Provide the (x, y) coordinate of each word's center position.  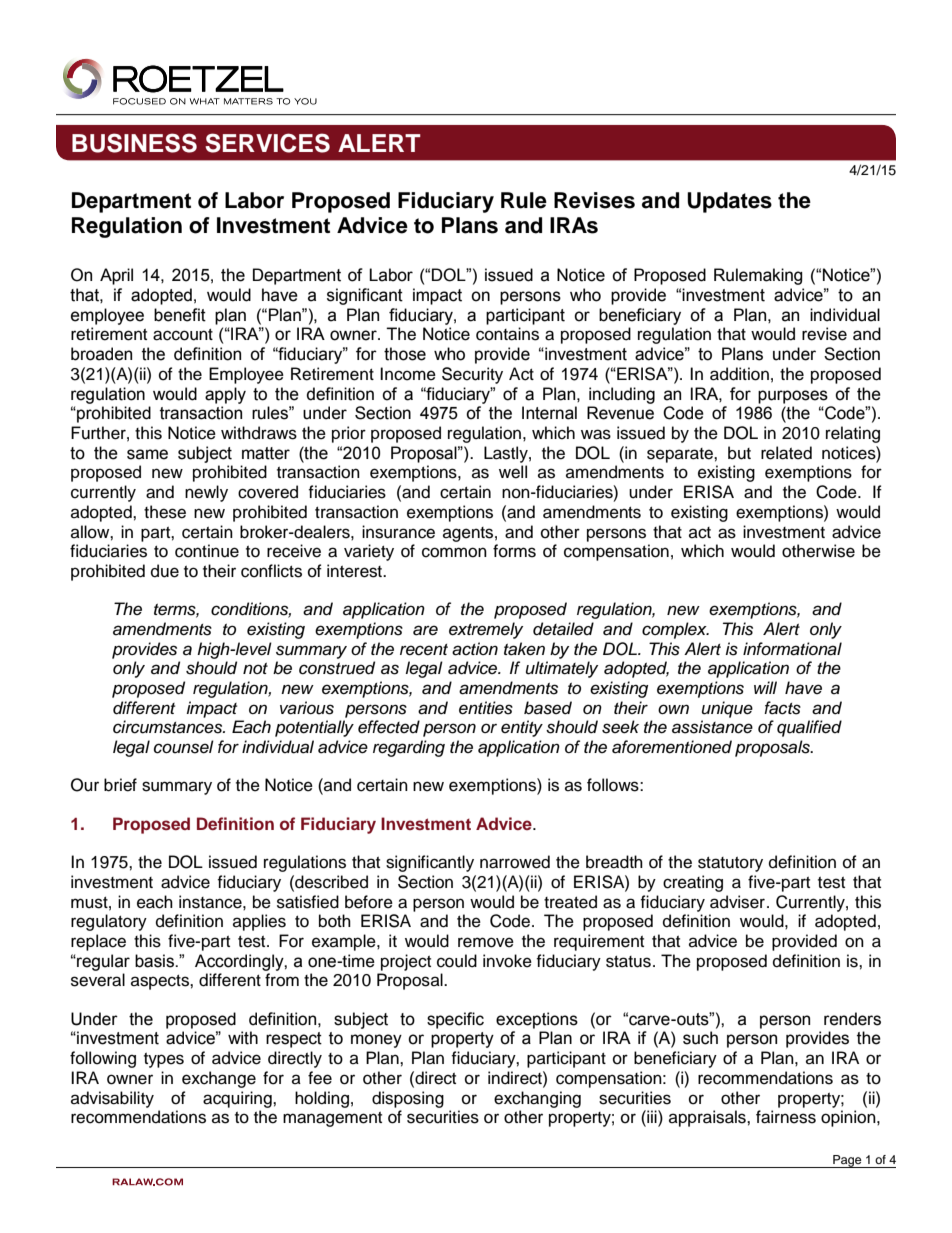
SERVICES (267, 143)
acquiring (238, 1099)
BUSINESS (134, 143)
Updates (729, 202)
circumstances (169, 727)
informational (792, 649)
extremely (486, 630)
